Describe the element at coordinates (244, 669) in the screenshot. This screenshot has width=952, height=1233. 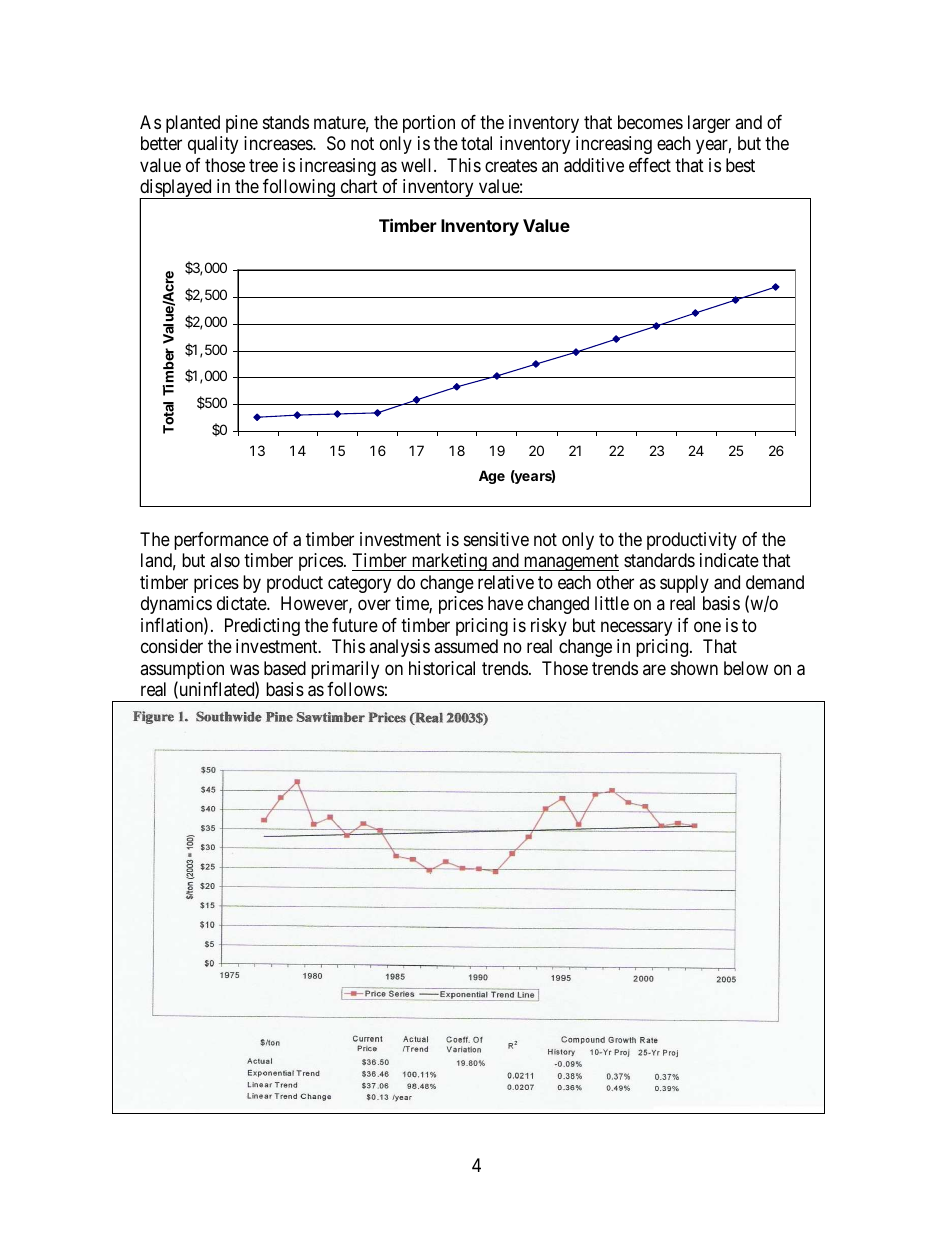
I see `was` at that location.
